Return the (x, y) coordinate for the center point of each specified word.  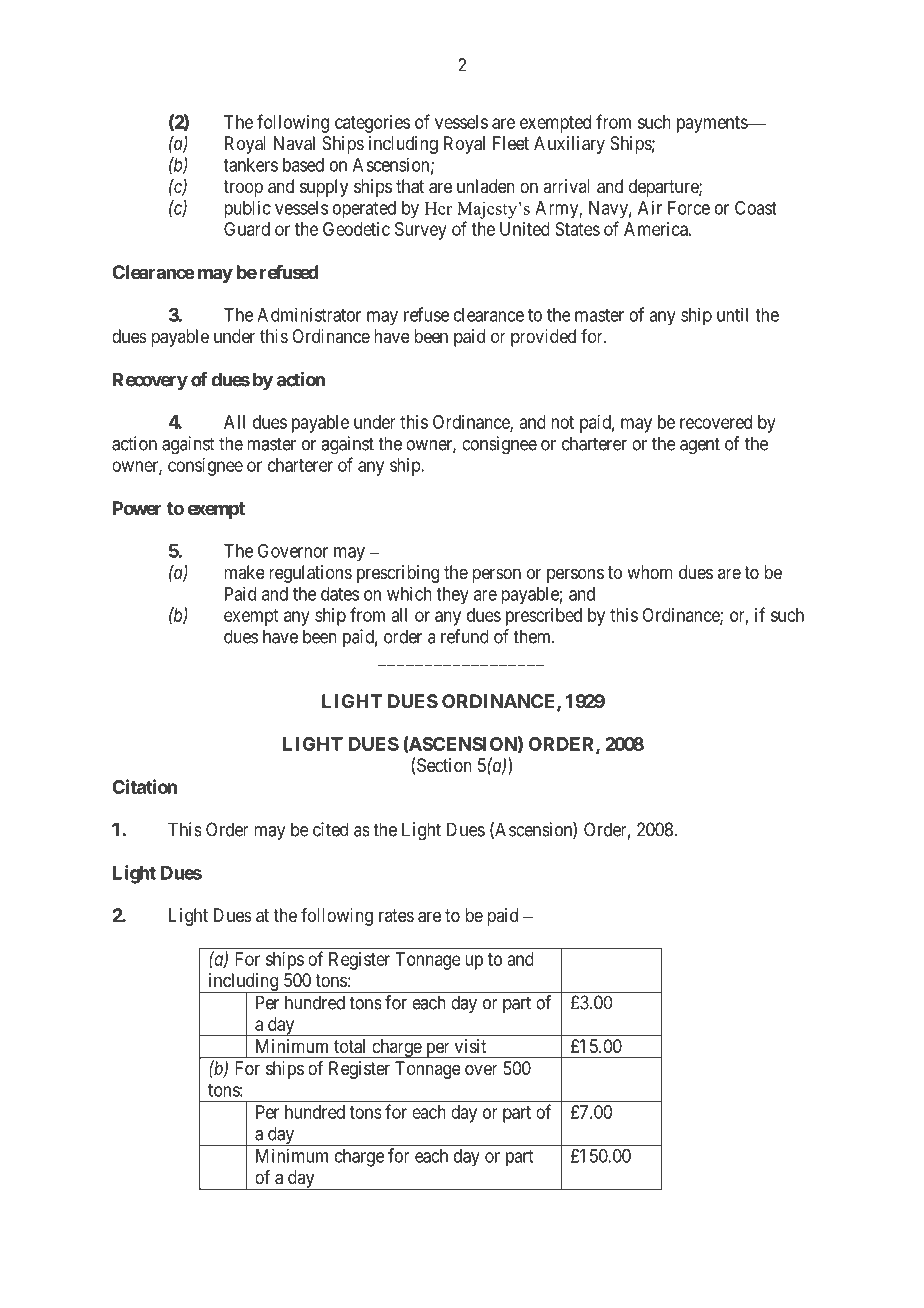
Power (137, 508)
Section (444, 765)
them (533, 636)
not (562, 422)
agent (700, 446)
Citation (144, 786)
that (410, 186)
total (349, 1046)
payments (713, 124)
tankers (250, 165)
